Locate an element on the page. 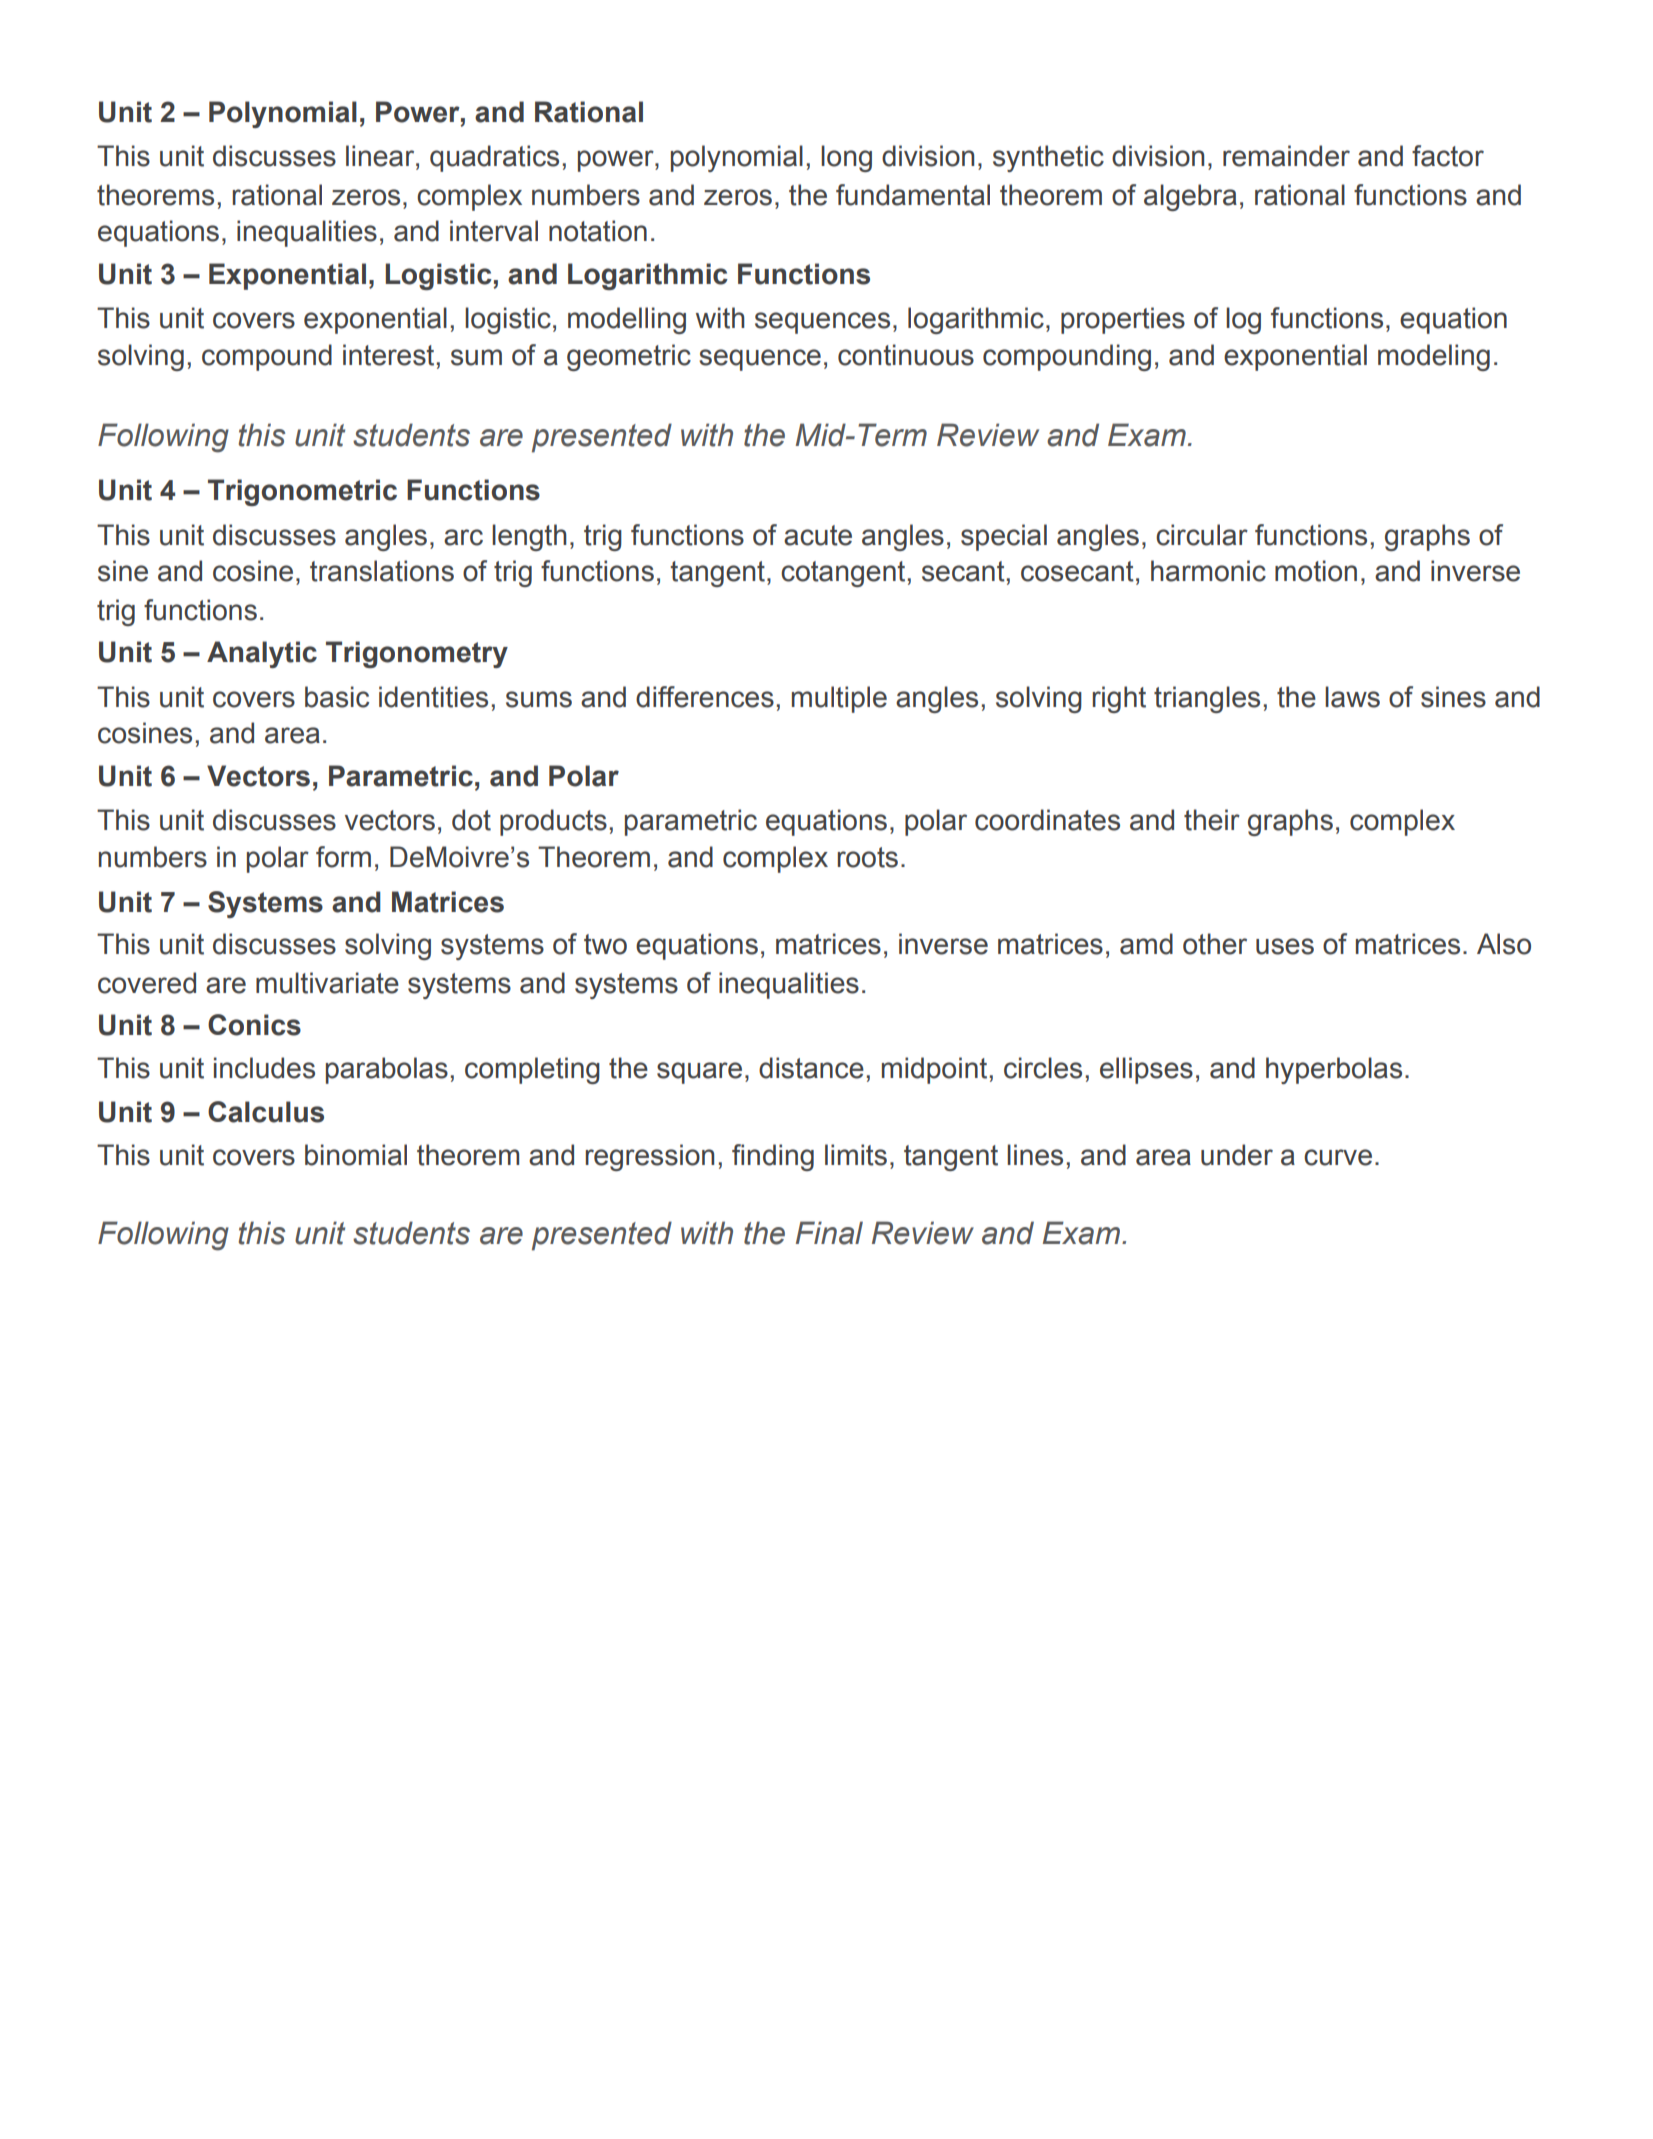  quadratics is located at coordinates (494, 158).
